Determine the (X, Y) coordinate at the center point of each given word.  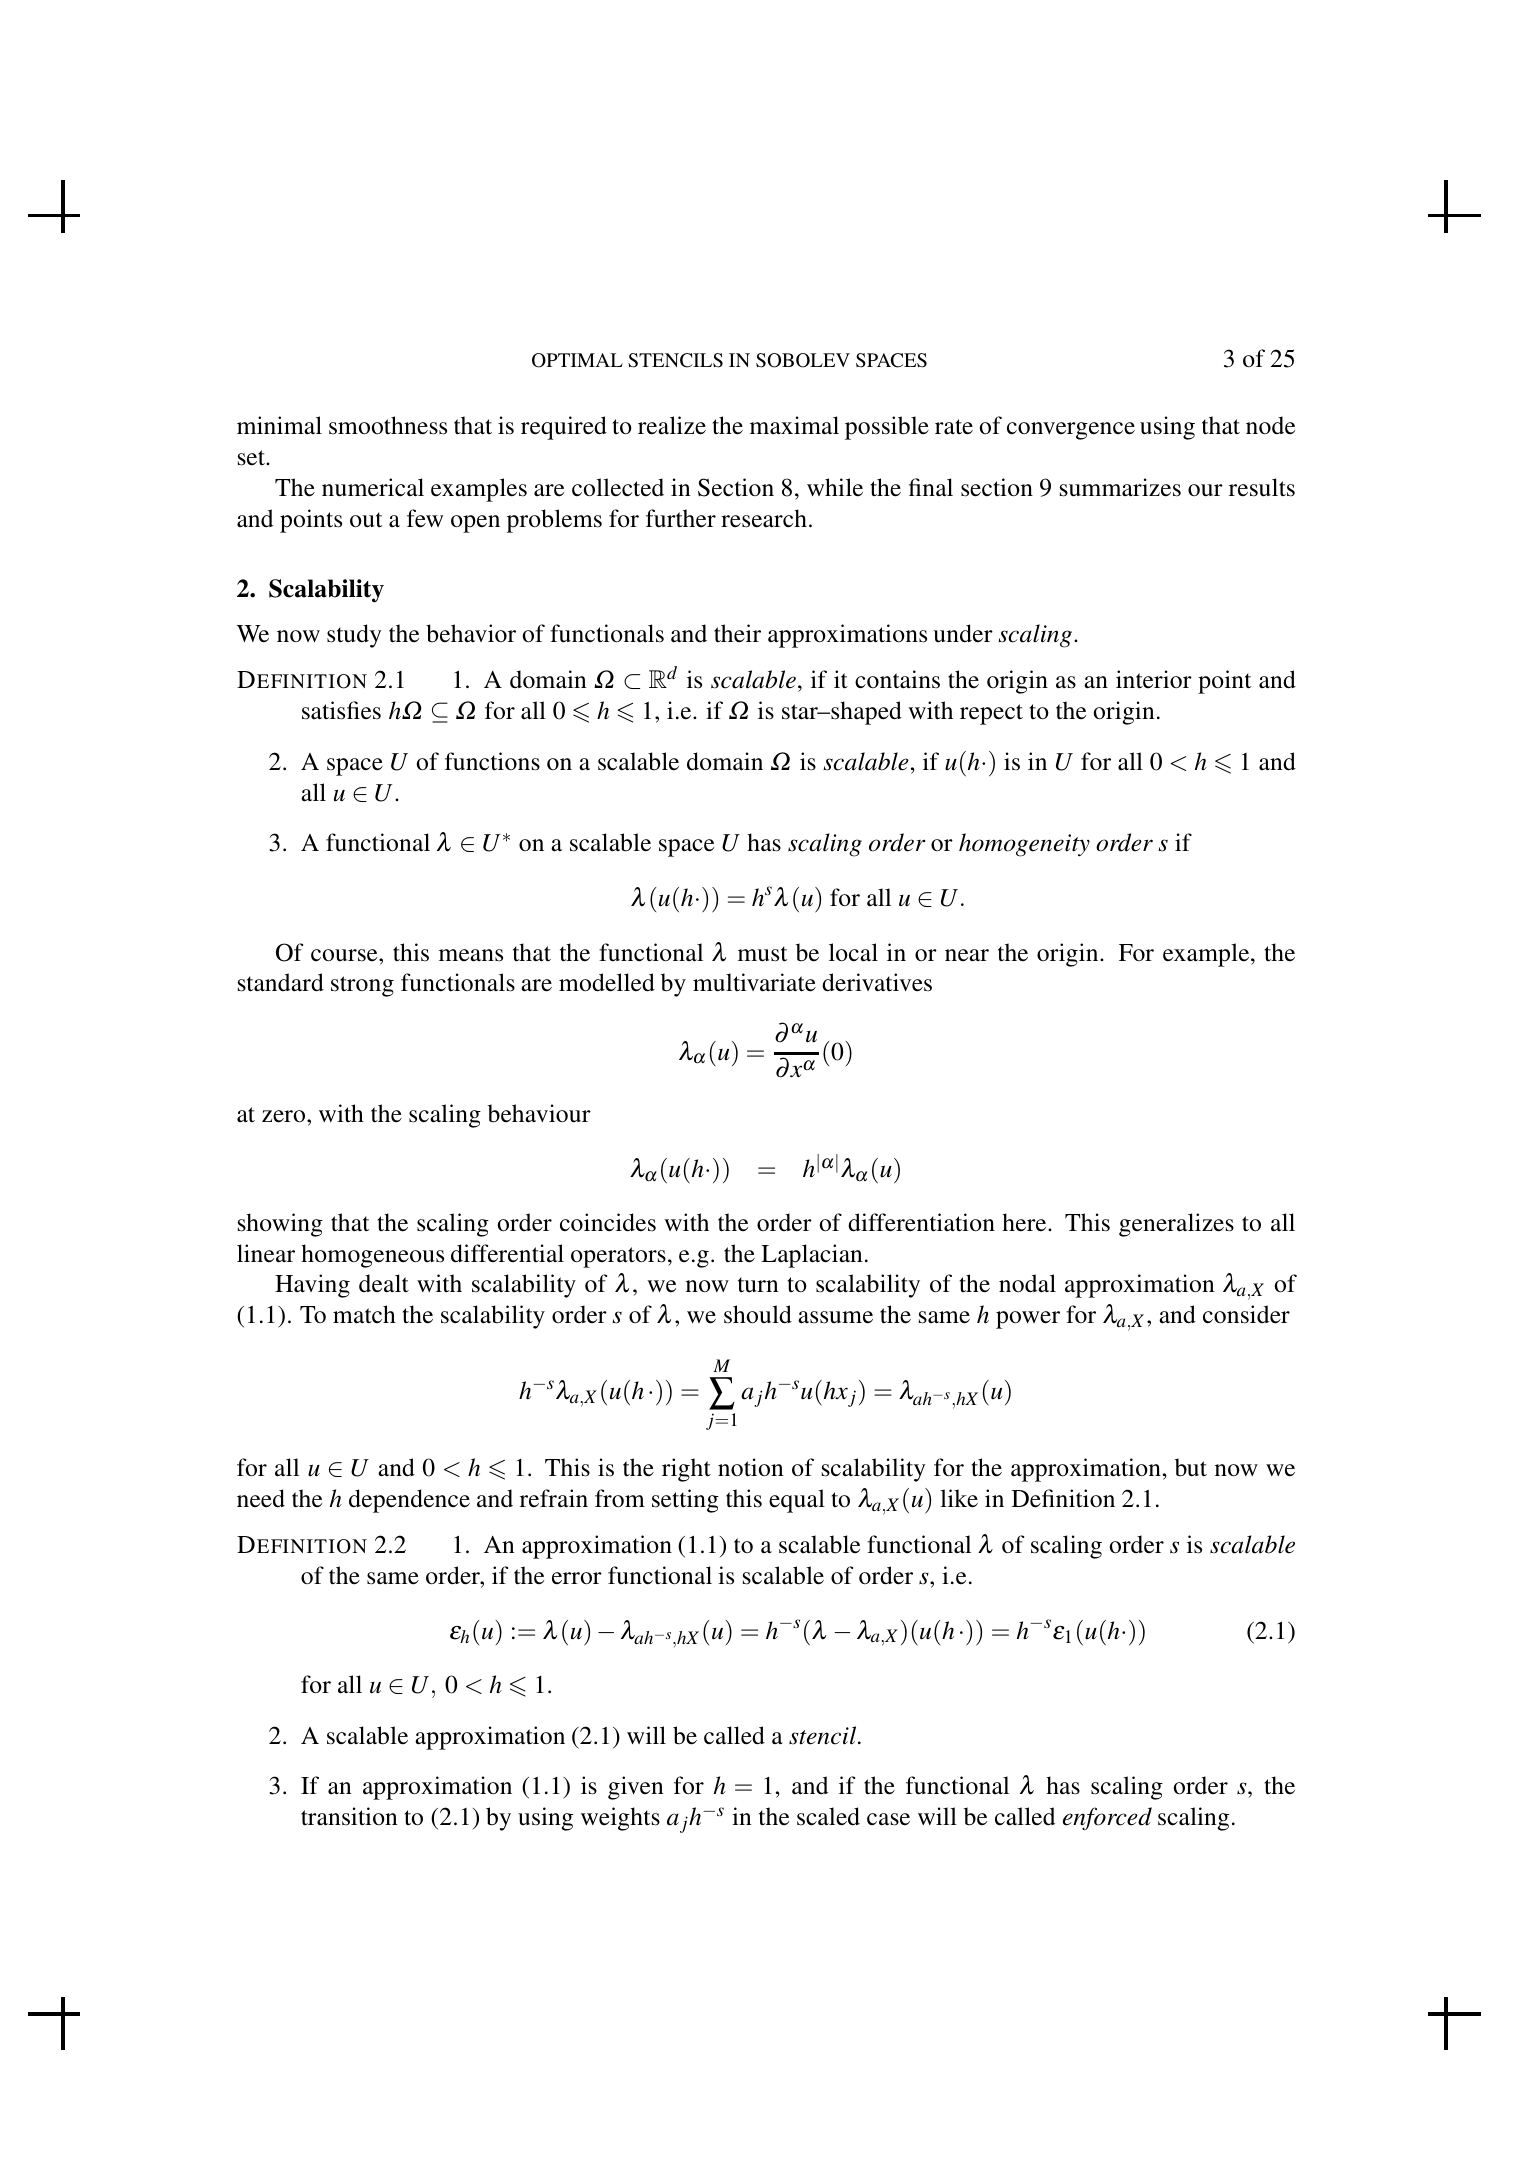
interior (1154, 679)
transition (349, 1816)
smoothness (388, 425)
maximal (794, 425)
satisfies (341, 710)
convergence (1071, 431)
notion (751, 1467)
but (1191, 1467)
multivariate (754, 982)
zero (285, 1116)
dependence (409, 1501)
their (737, 633)
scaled (828, 1816)
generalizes (1176, 1225)
